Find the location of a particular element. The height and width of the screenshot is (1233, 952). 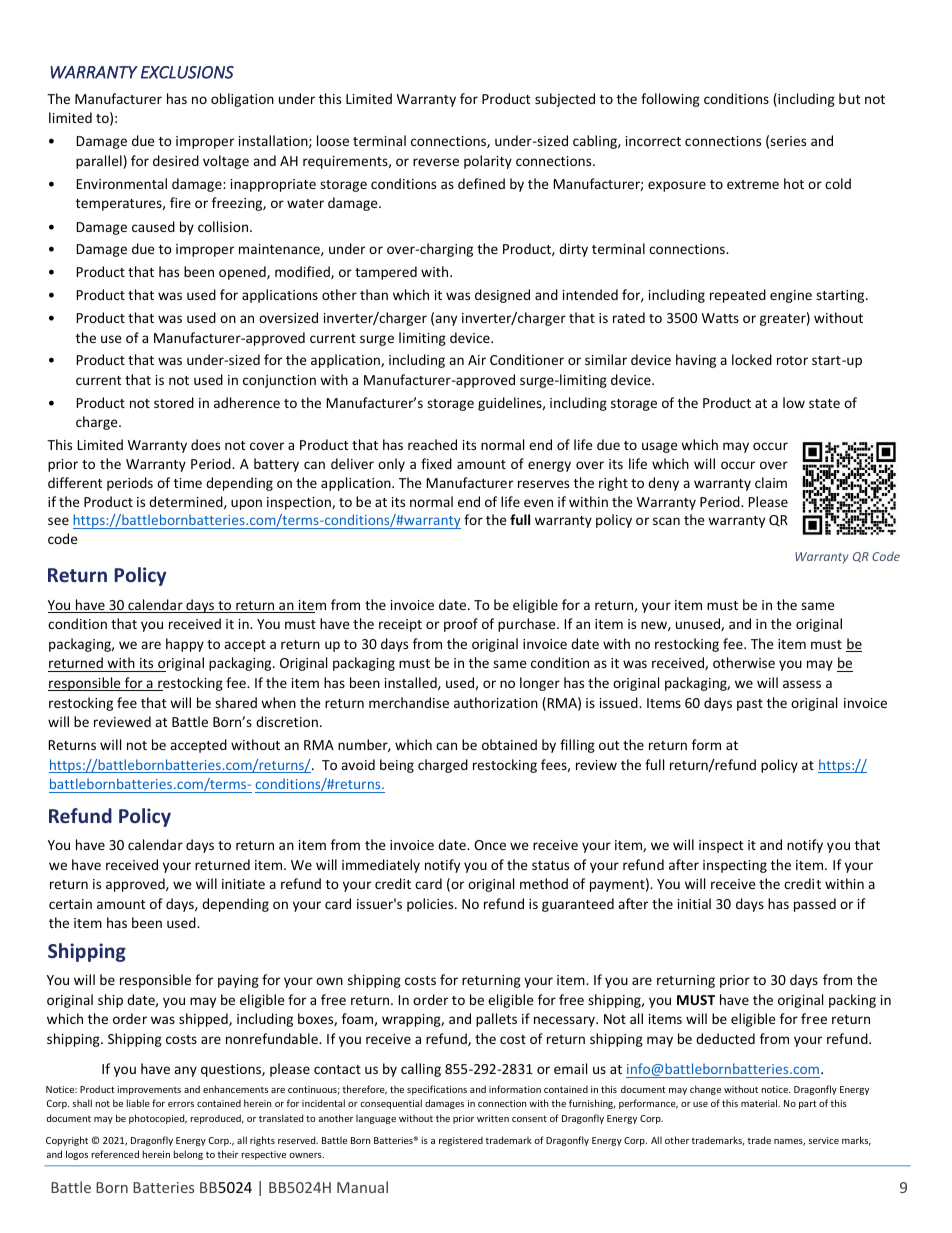

reverse is located at coordinates (436, 162).
